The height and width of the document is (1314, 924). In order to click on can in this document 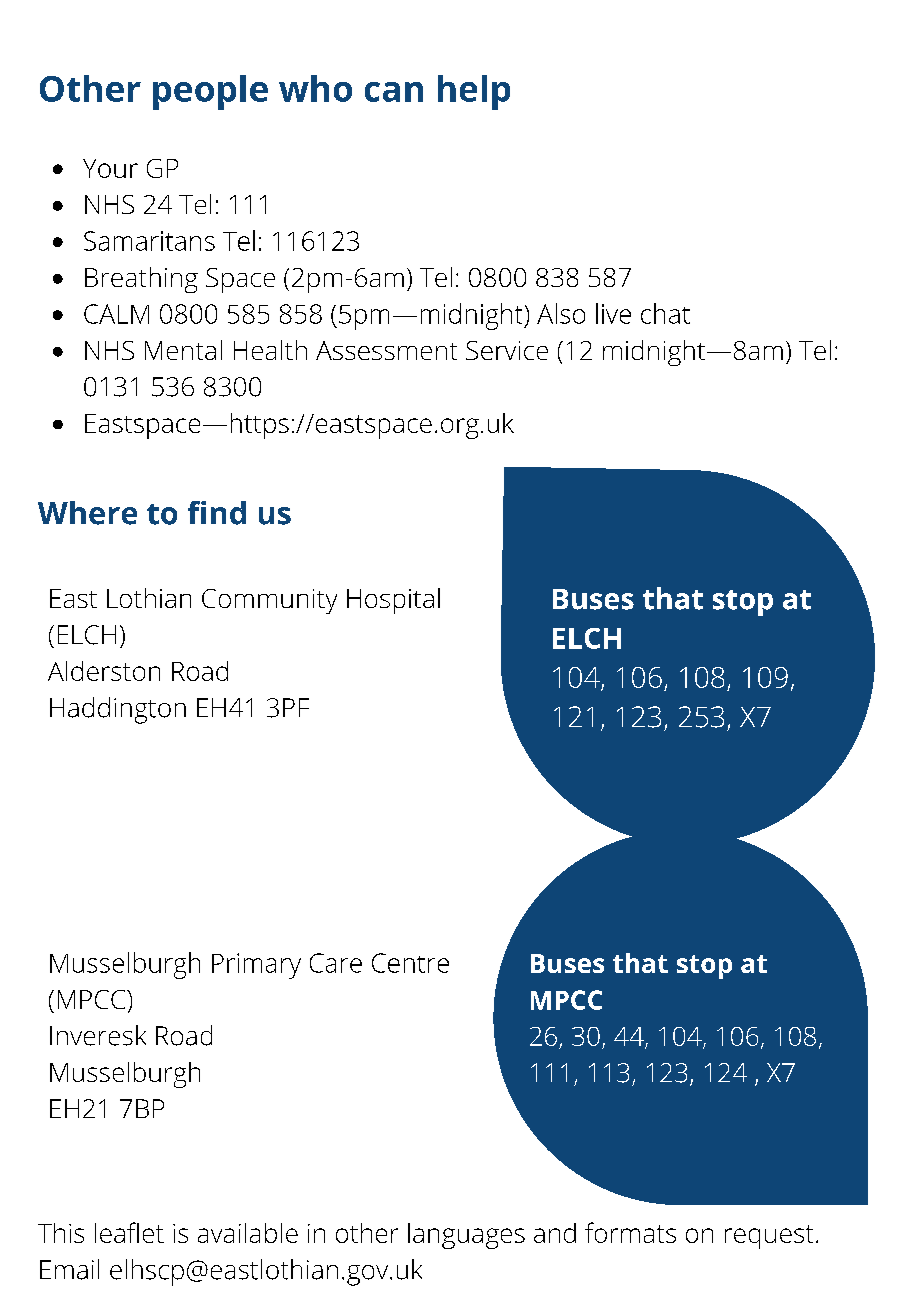, I will do `click(394, 92)`.
